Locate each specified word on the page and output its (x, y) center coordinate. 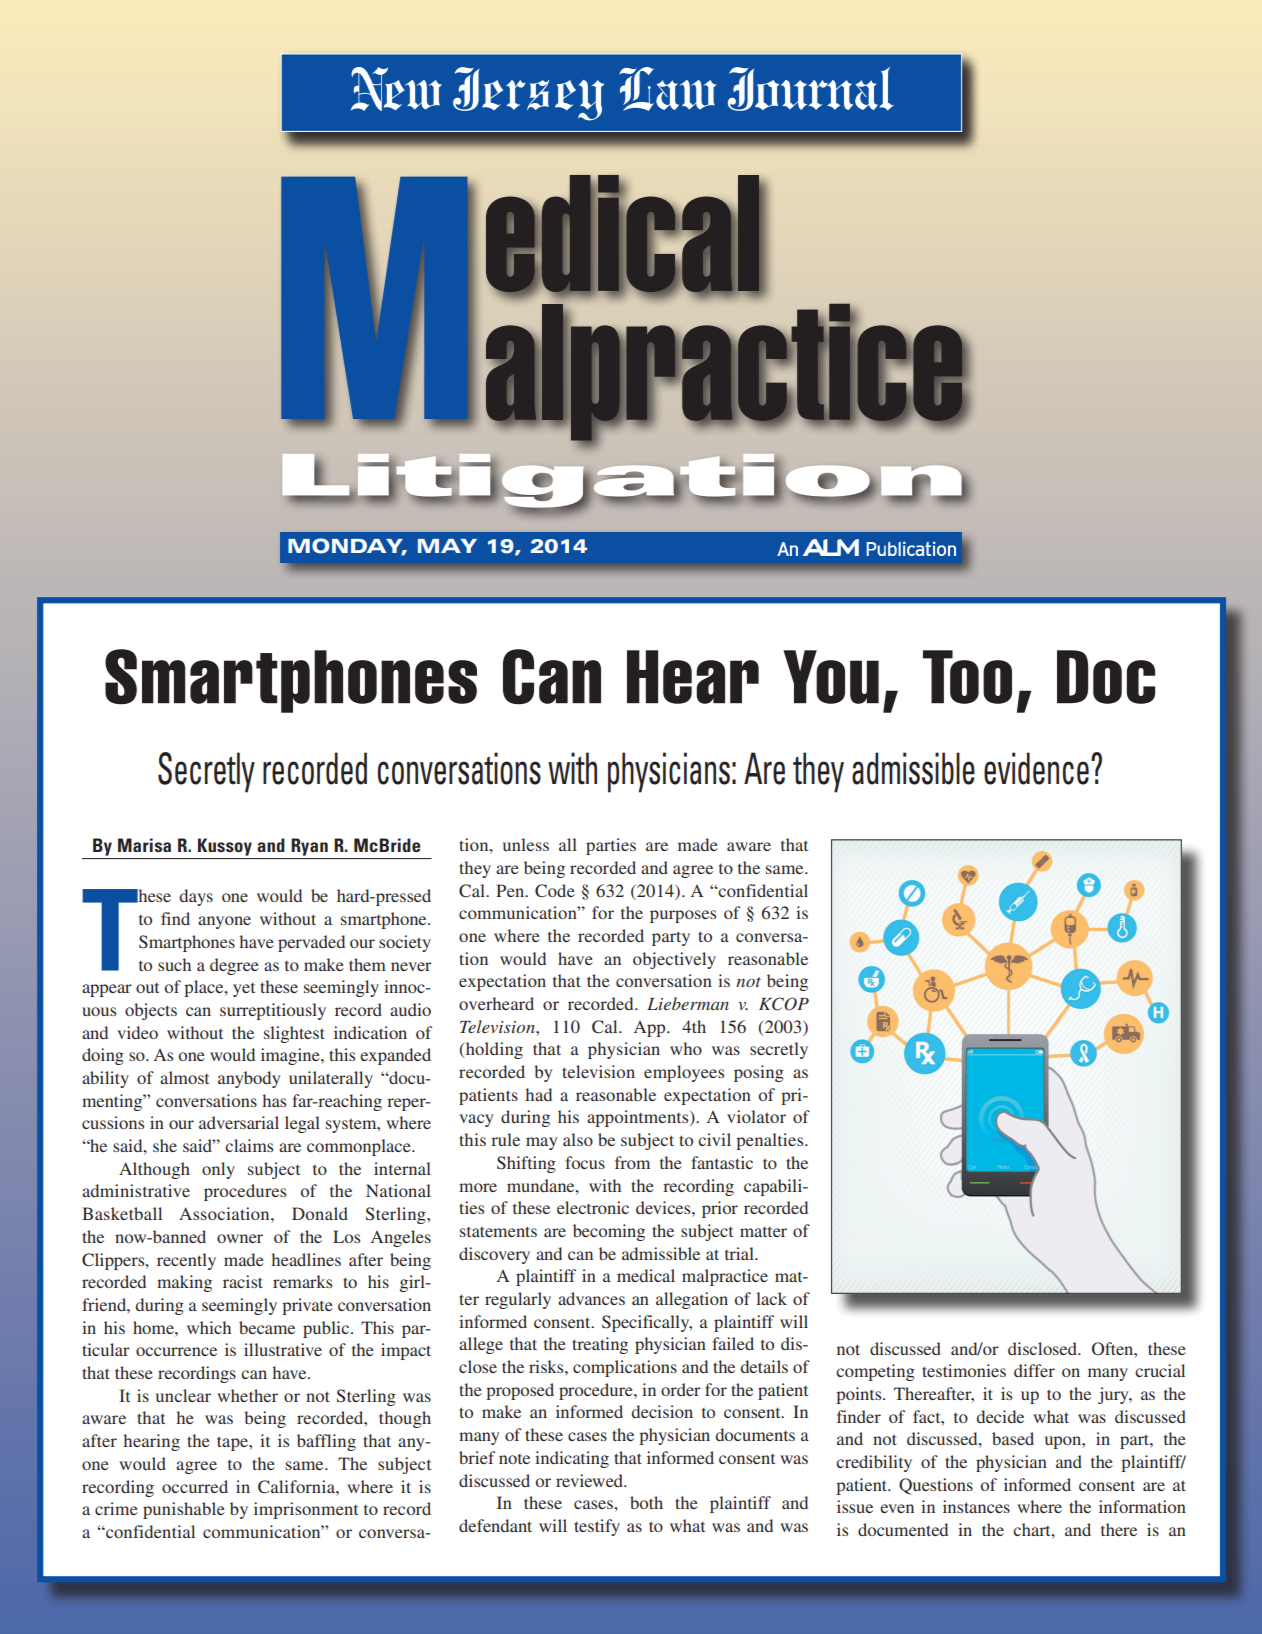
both (646, 1502)
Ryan (309, 847)
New (396, 89)
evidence (1036, 768)
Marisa (144, 845)
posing (759, 1073)
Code (555, 891)
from (632, 1162)
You (831, 677)
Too (967, 677)
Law (667, 89)
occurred (195, 1486)
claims (249, 1145)
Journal (811, 89)
